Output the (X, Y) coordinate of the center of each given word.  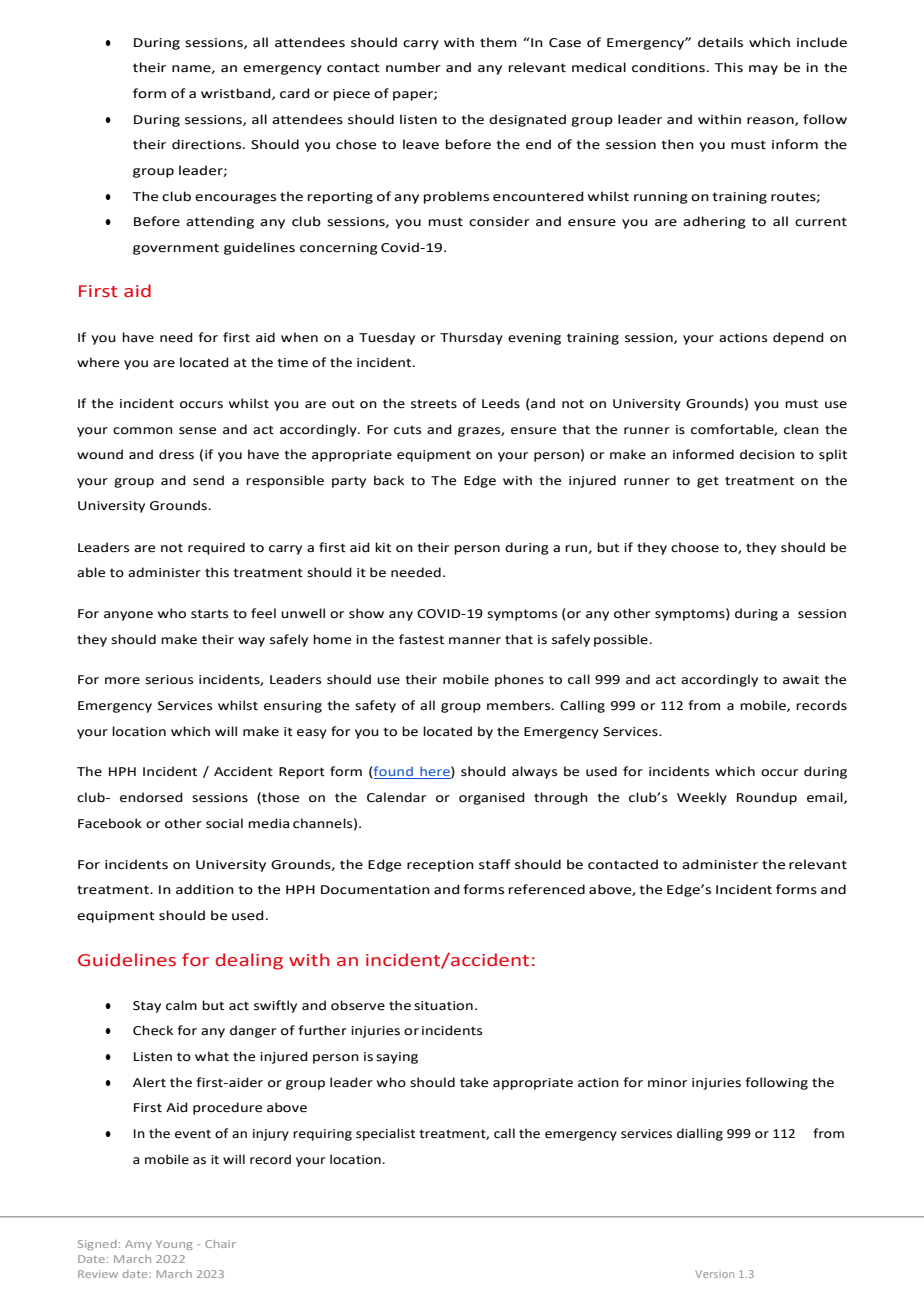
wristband (237, 94)
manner (475, 641)
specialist (385, 1134)
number (413, 67)
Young (174, 1245)
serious (169, 680)
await (801, 680)
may (763, 70)
